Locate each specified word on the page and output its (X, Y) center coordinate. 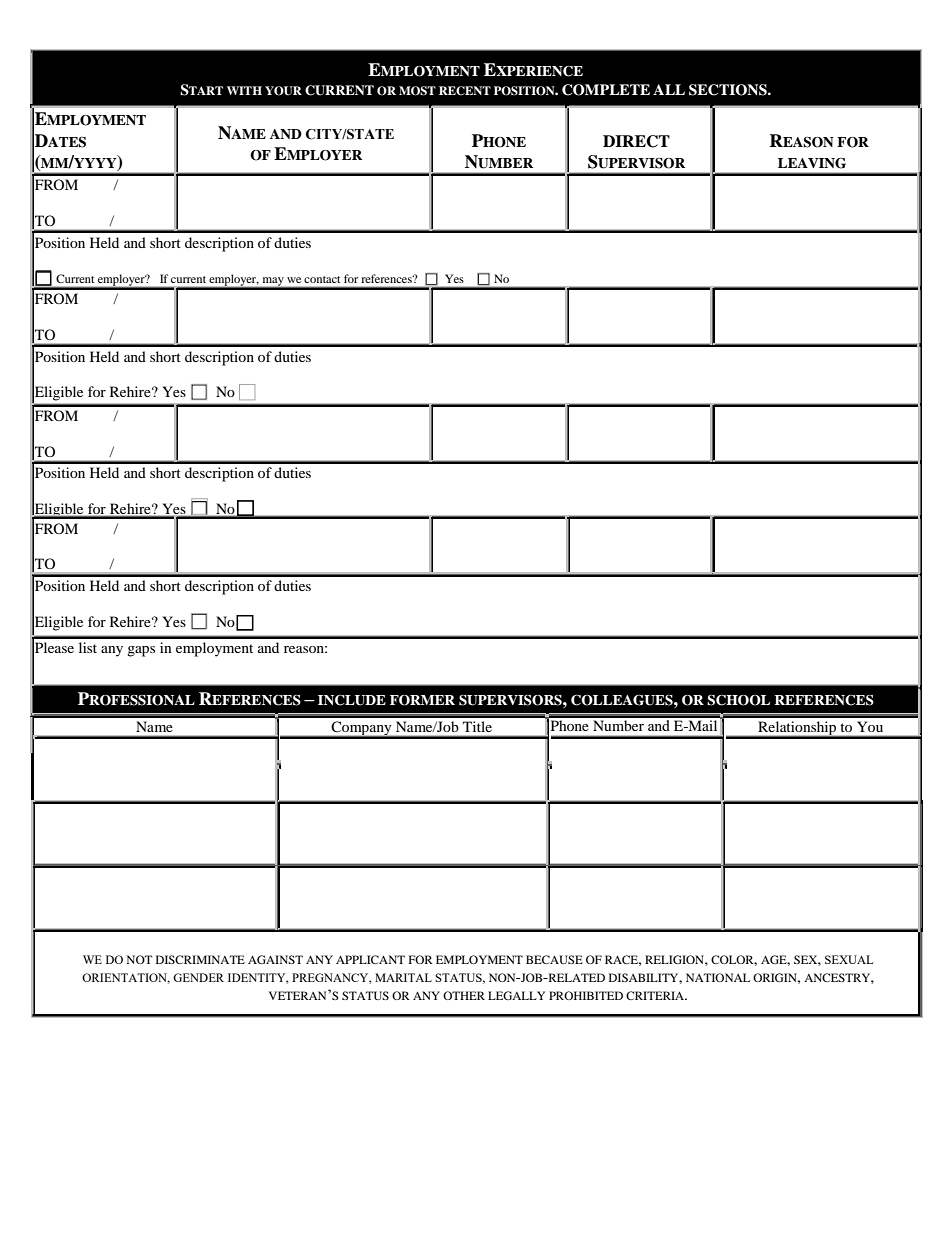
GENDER (198, 977)
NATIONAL (718, 977)
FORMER (422, 700)
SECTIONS (729, 90)
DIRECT (636, 141)
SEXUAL (849, 959)
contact (322, 279)
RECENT (465, 91)
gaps (141, 651)
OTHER (464, 995)
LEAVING (812, 163)
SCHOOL (738, 700)
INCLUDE (352, 700)
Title (477, 726)
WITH (244, 90)
